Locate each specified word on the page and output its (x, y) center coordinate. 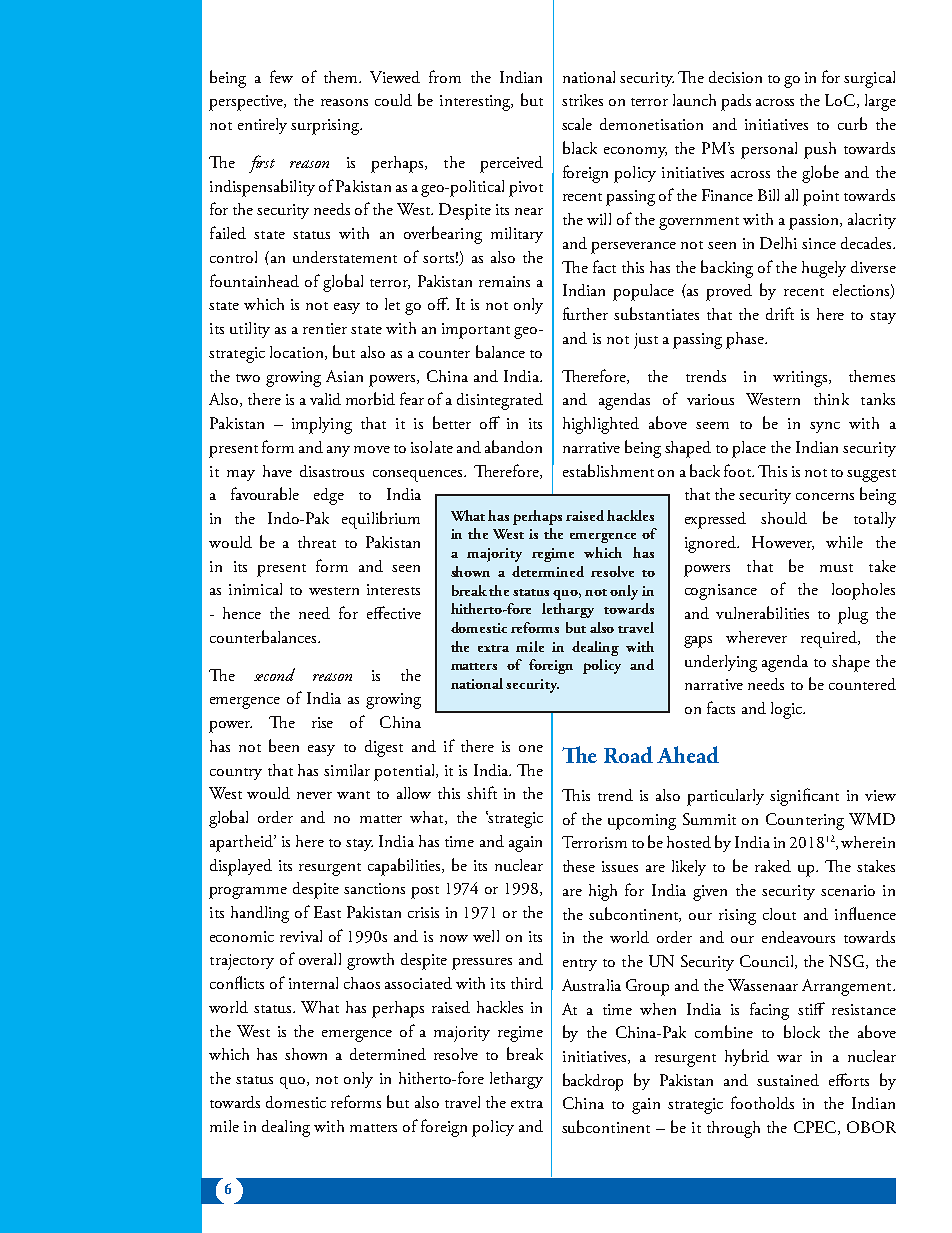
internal (313, 983)
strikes (582, 100)
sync (825, 427)
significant (804, 797)
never (314, 795)
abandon (513, 446)
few (281, 76)
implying (322, 425)
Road (628, 754)
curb (852, 123)
